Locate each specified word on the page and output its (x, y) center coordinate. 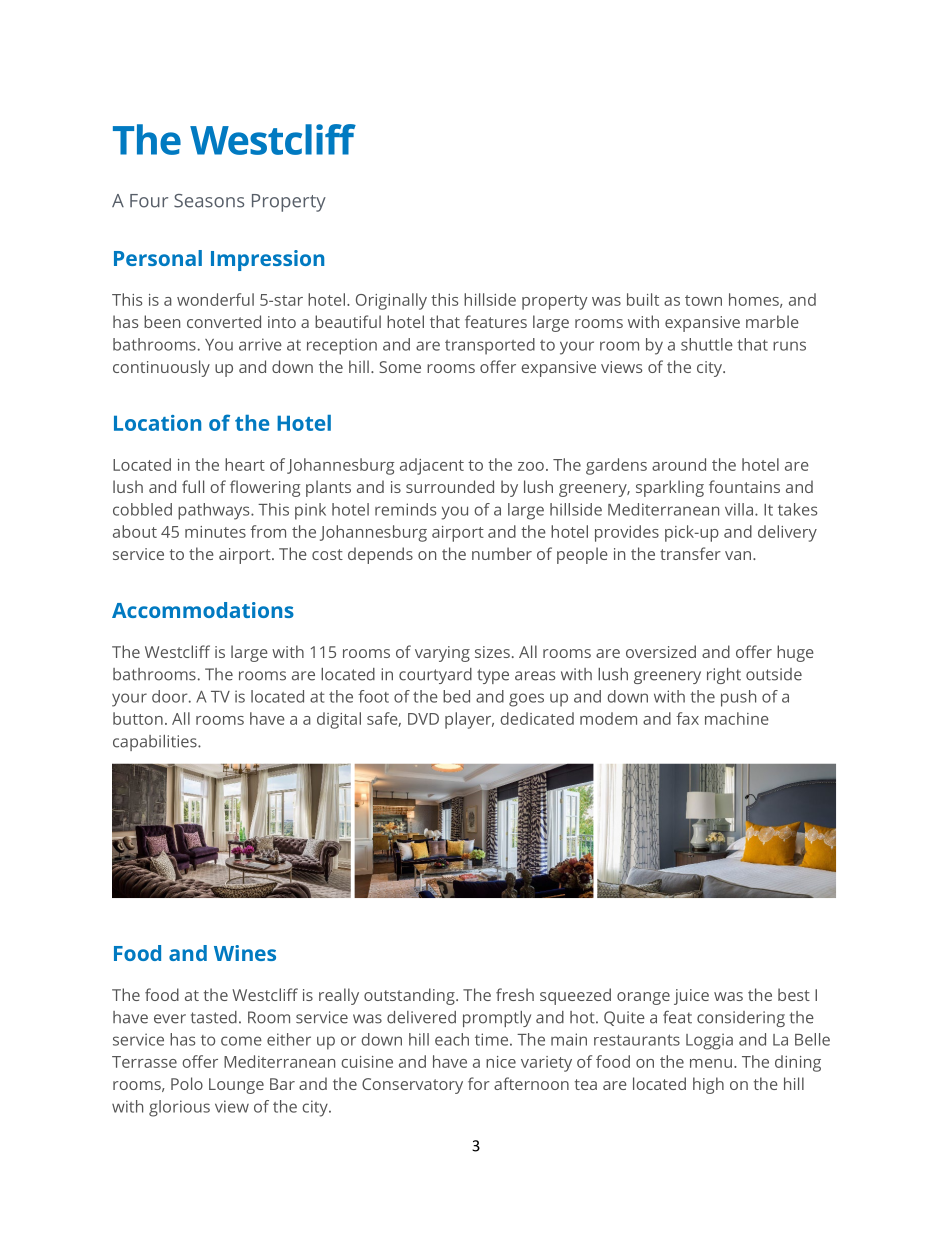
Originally (391, 301)
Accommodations (203, 610)
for (479, 1083)
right (724, 676)
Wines (245, 953)
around (679, 464)
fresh (515, 994)
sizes (492, 652)
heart (245, 464)
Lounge (236, 1086)
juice (691, 997)
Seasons (209, 201)
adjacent (432, 466)
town (703, 300)
